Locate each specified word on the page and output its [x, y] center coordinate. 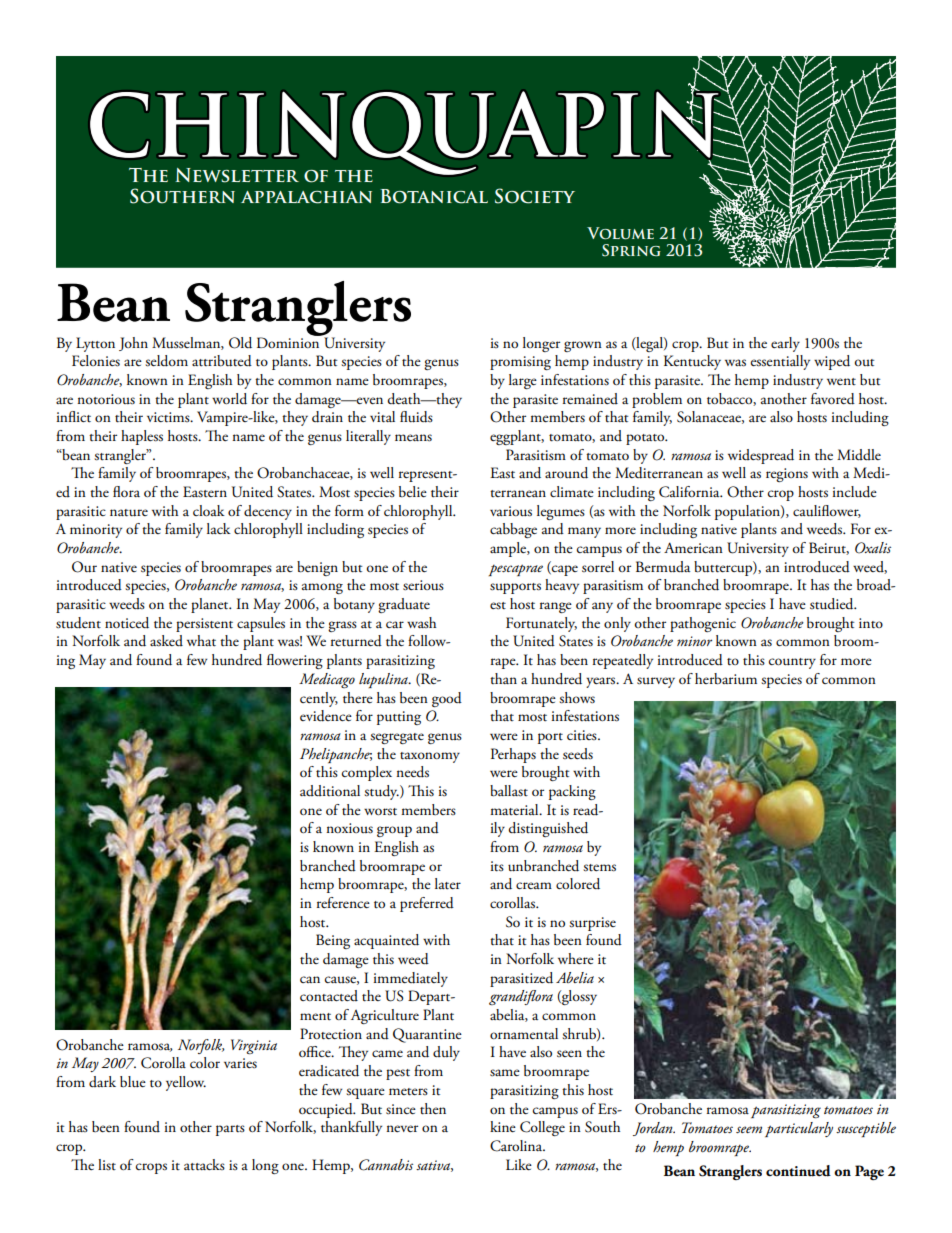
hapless [142, 437]
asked [166, 641]
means [413, 438]
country [792, 663]
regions [787, 475]
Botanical [434, 196]
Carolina [517, 1146]
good [447, 699]
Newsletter [237, 175]
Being [333, 941]
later [448, 884]
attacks [204, 1164]
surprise [592, 924]
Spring [631, 250]
